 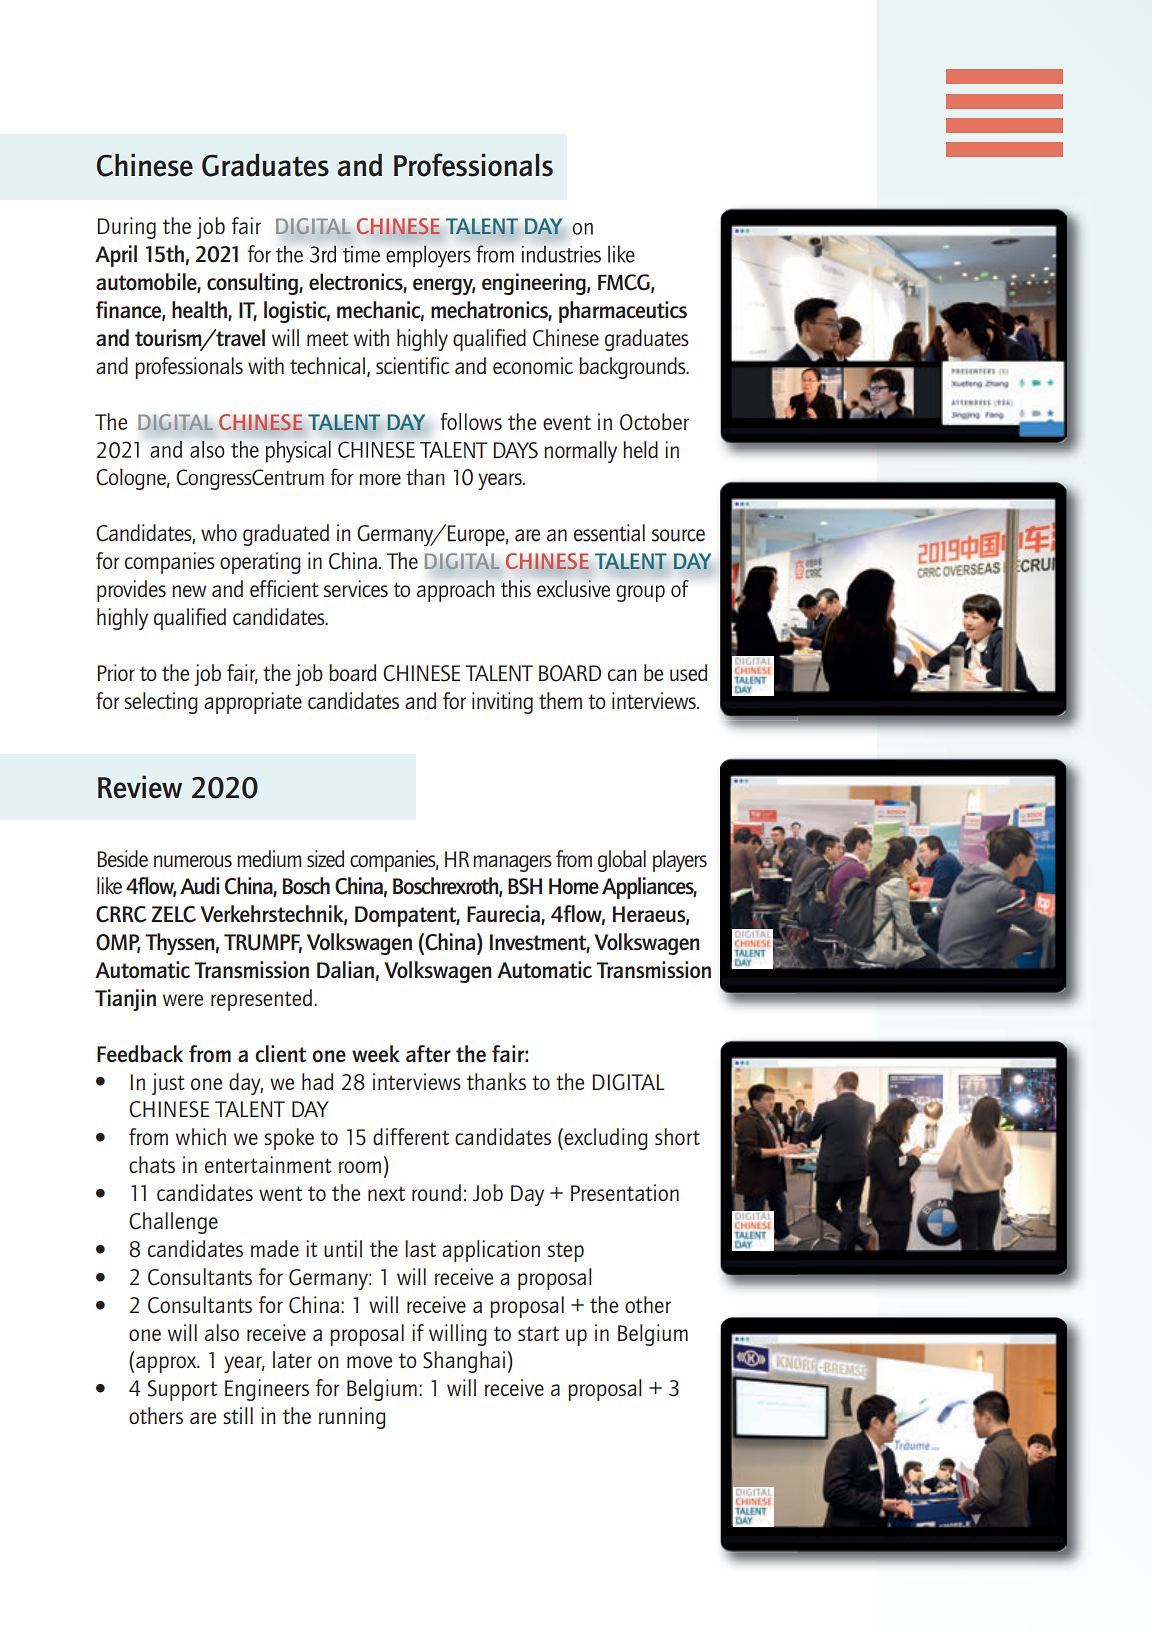 I want to click on employers, so click(x=428, y=256).
